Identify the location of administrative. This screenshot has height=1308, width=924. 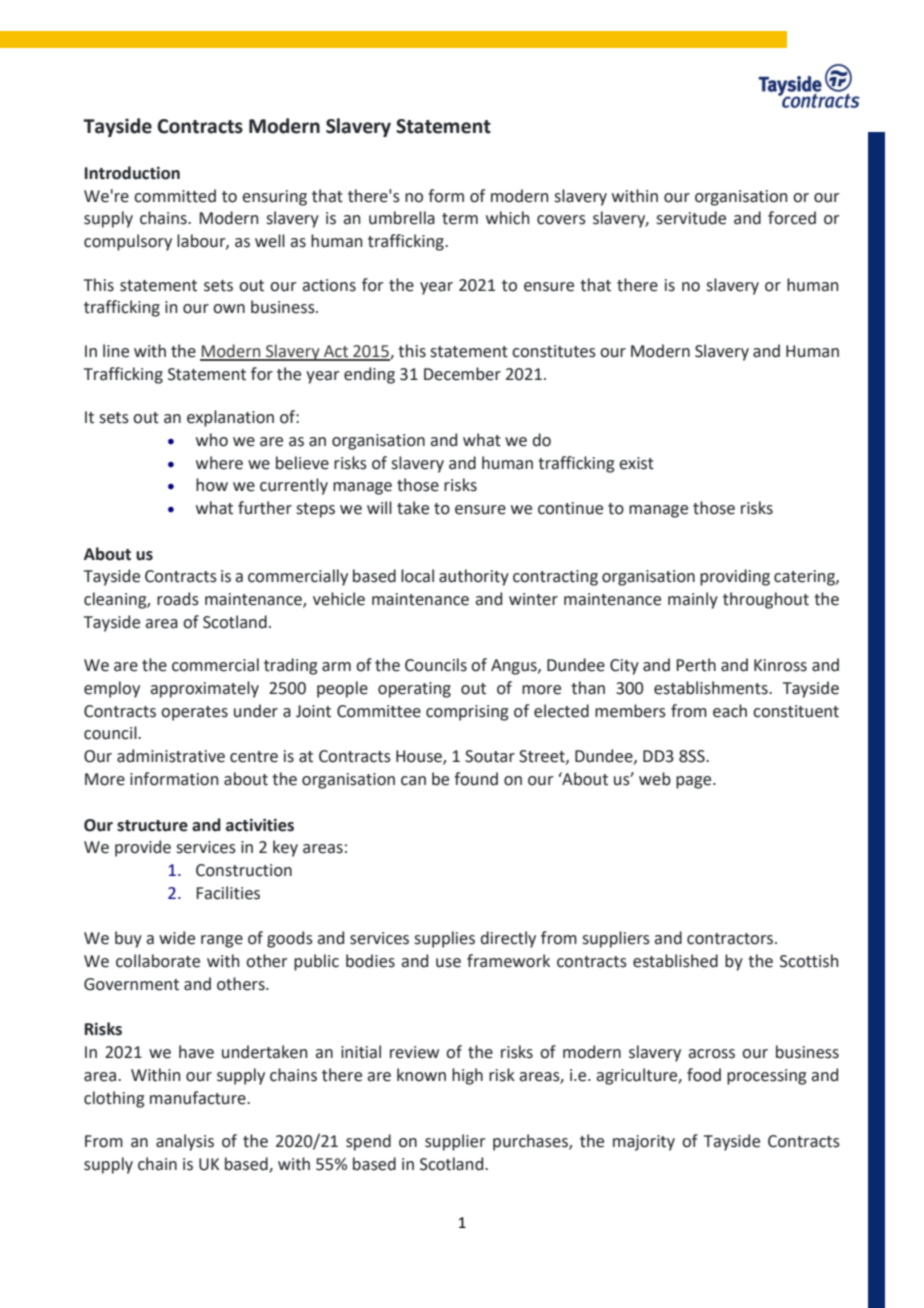
(171, 756).
